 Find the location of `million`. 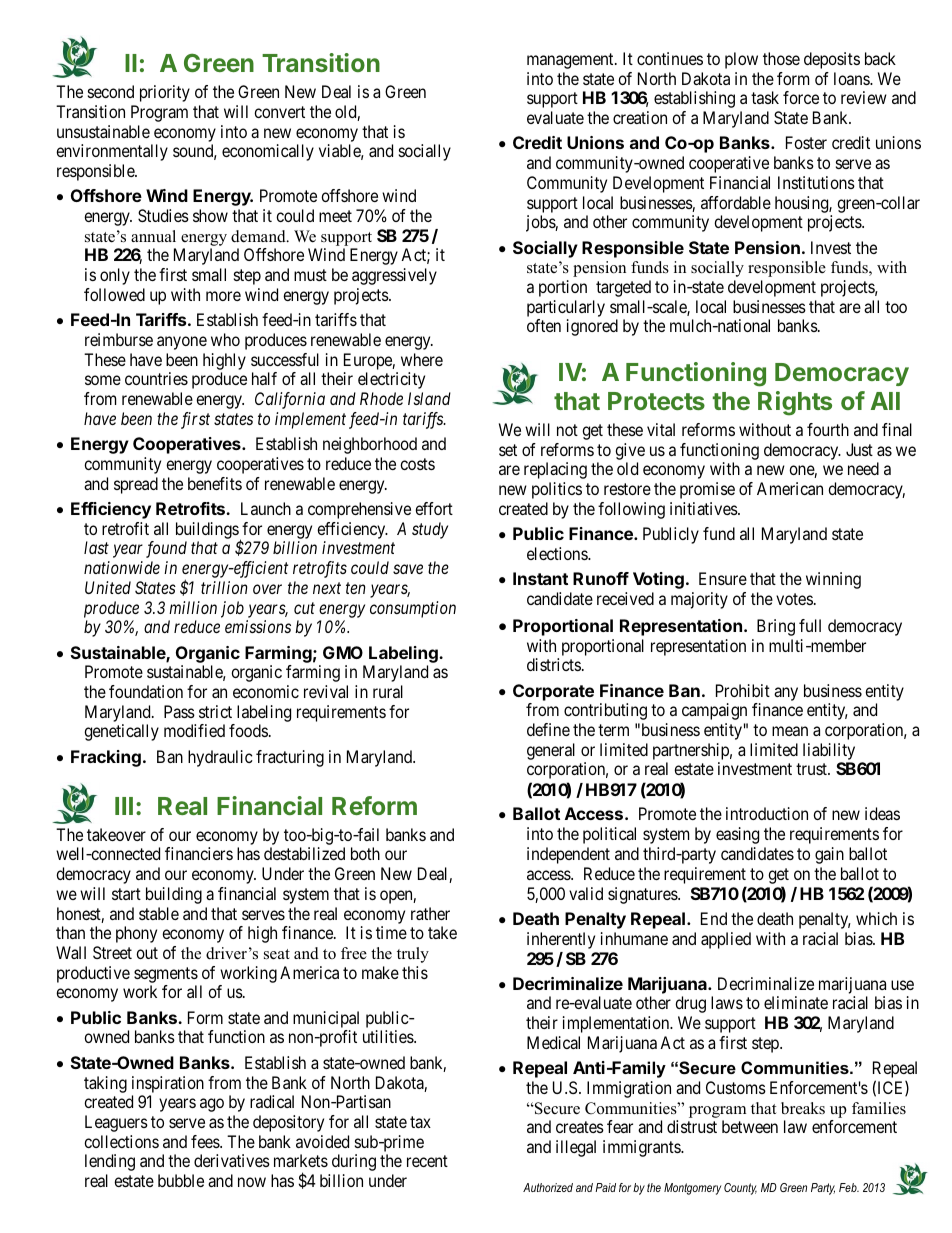

million is located at coordinates (193, 607).
